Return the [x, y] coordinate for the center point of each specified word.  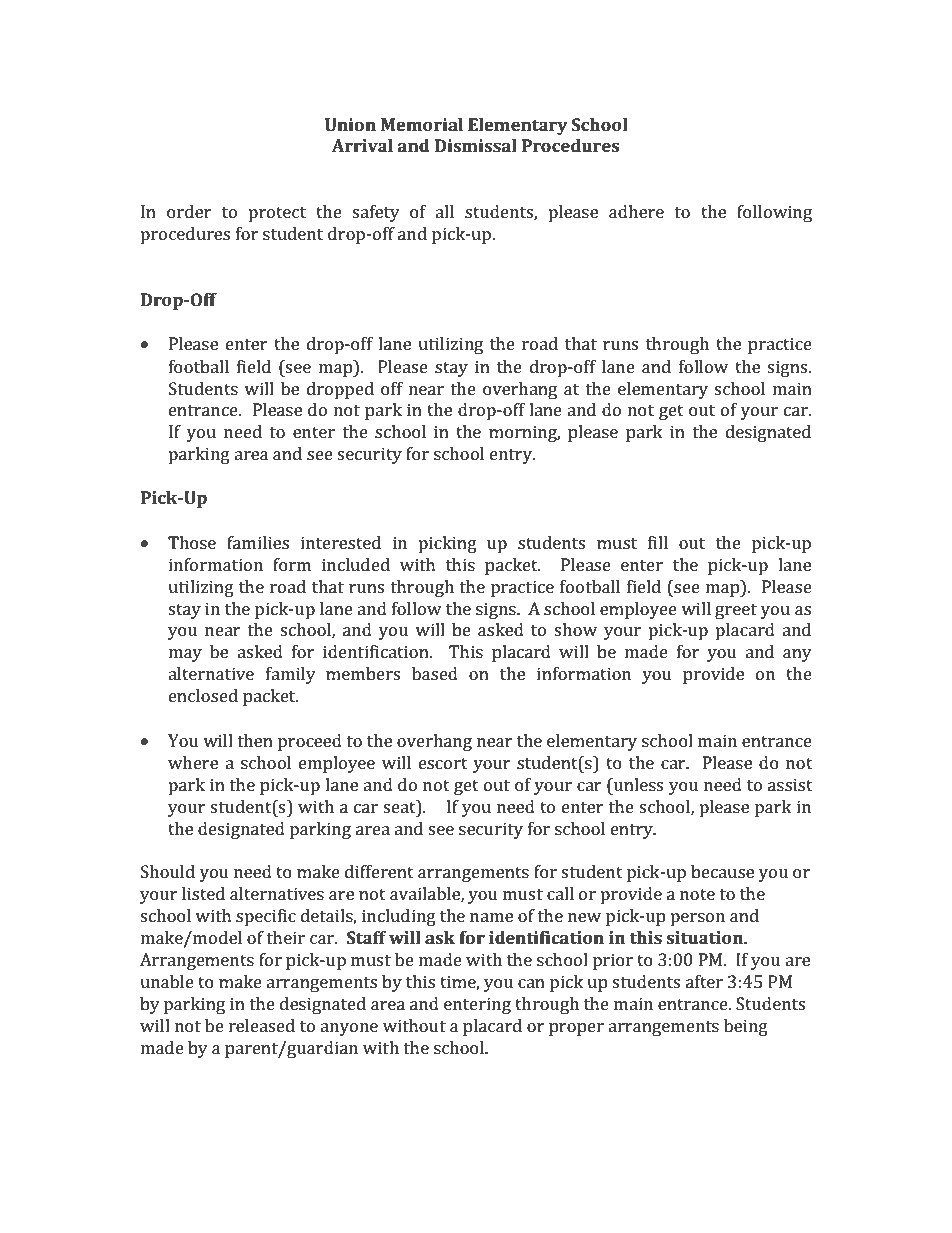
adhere [636, 211]
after [704, 981]
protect [277, 214]
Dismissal [476, 145]
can [531, 983]
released [262, 1025]
